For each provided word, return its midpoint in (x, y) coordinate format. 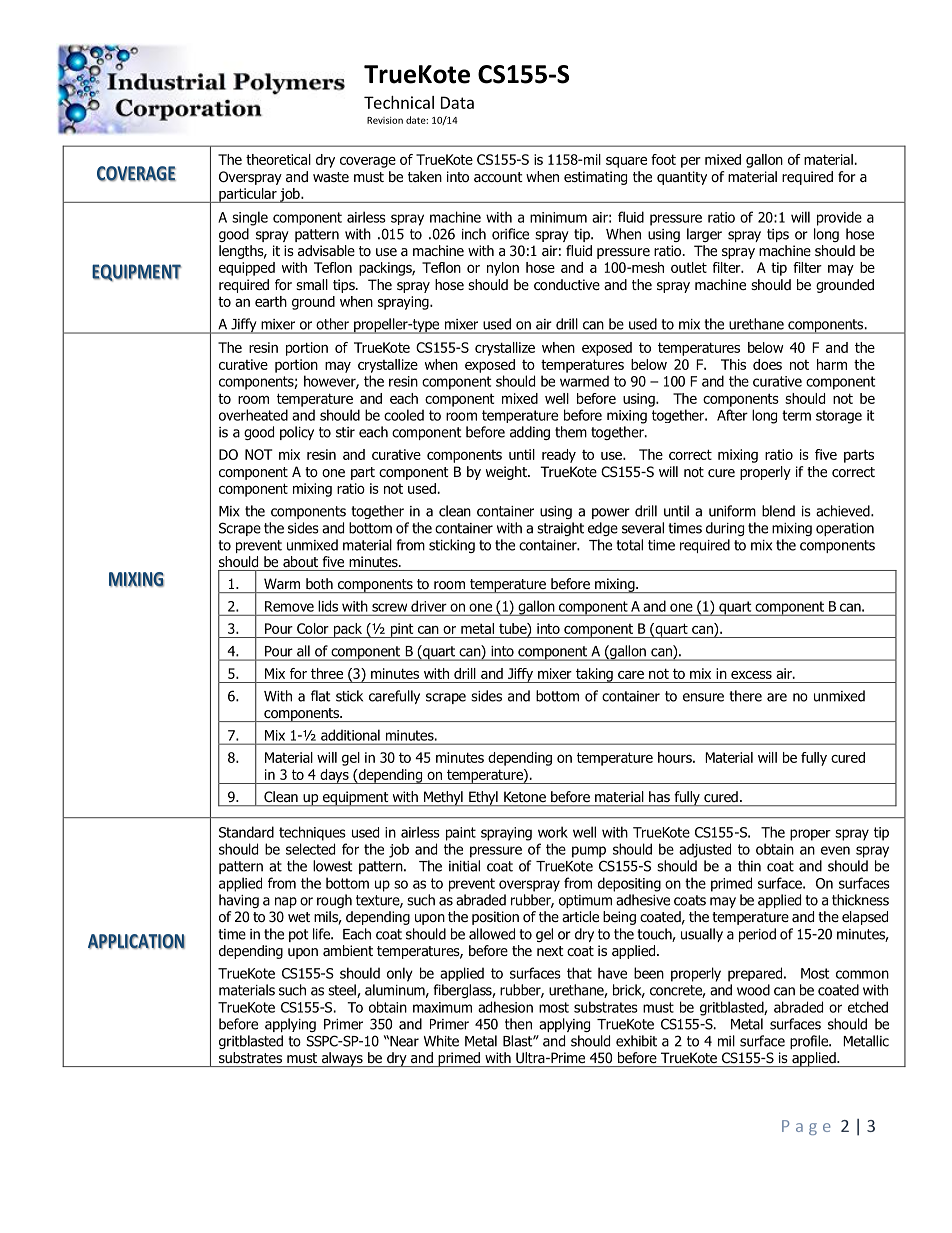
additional (350, 735)
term (796, 415)
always (342, 1059)
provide (839, 218)
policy (297, 433)
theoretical (278, 159)
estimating (595, 178)
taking (594, 675)
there (745, 696)
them (571, 432)
